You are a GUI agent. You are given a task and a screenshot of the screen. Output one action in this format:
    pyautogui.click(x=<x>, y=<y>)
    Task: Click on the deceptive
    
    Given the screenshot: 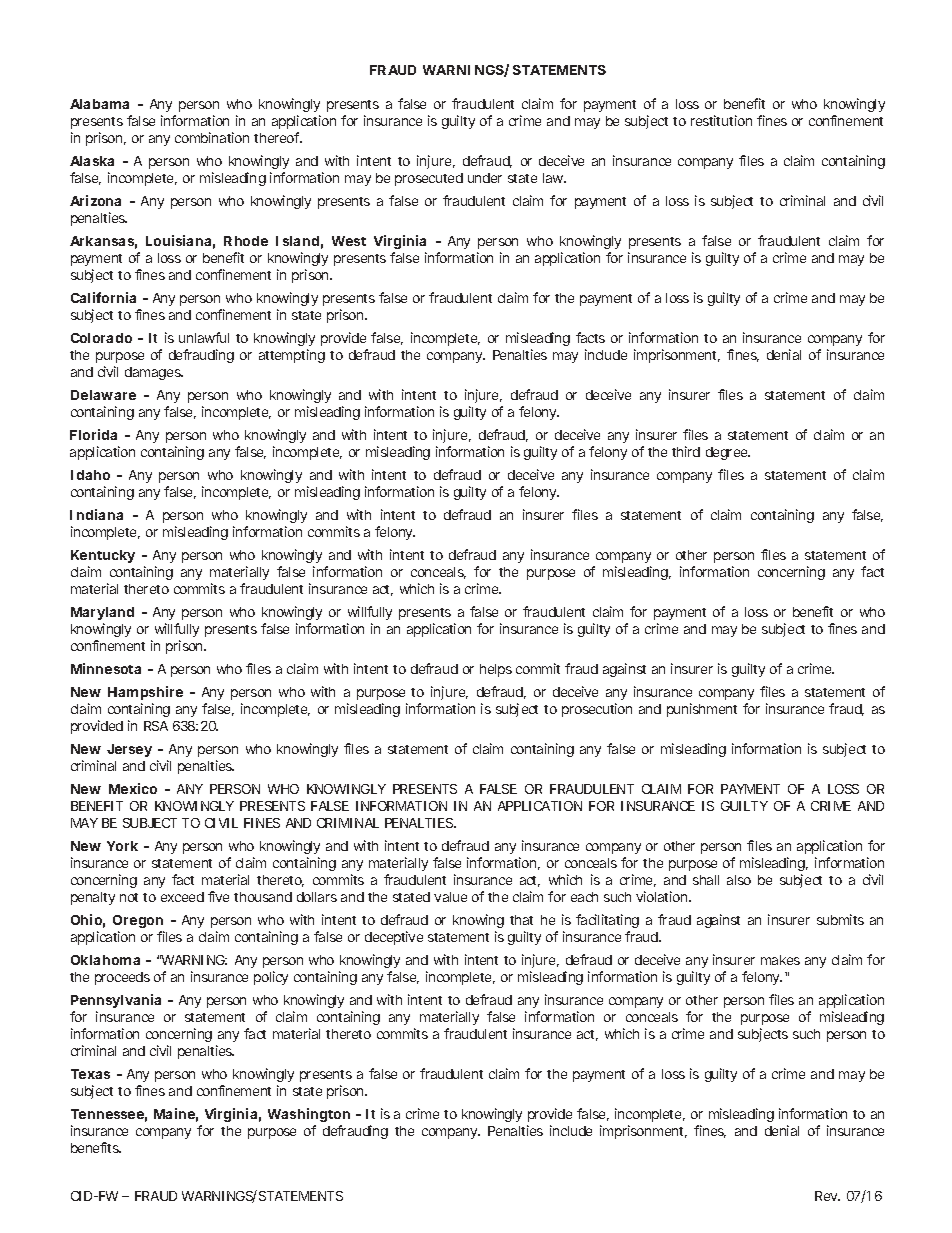 What is the action you would take?
    pyautogui.click(x=394, y=938)
